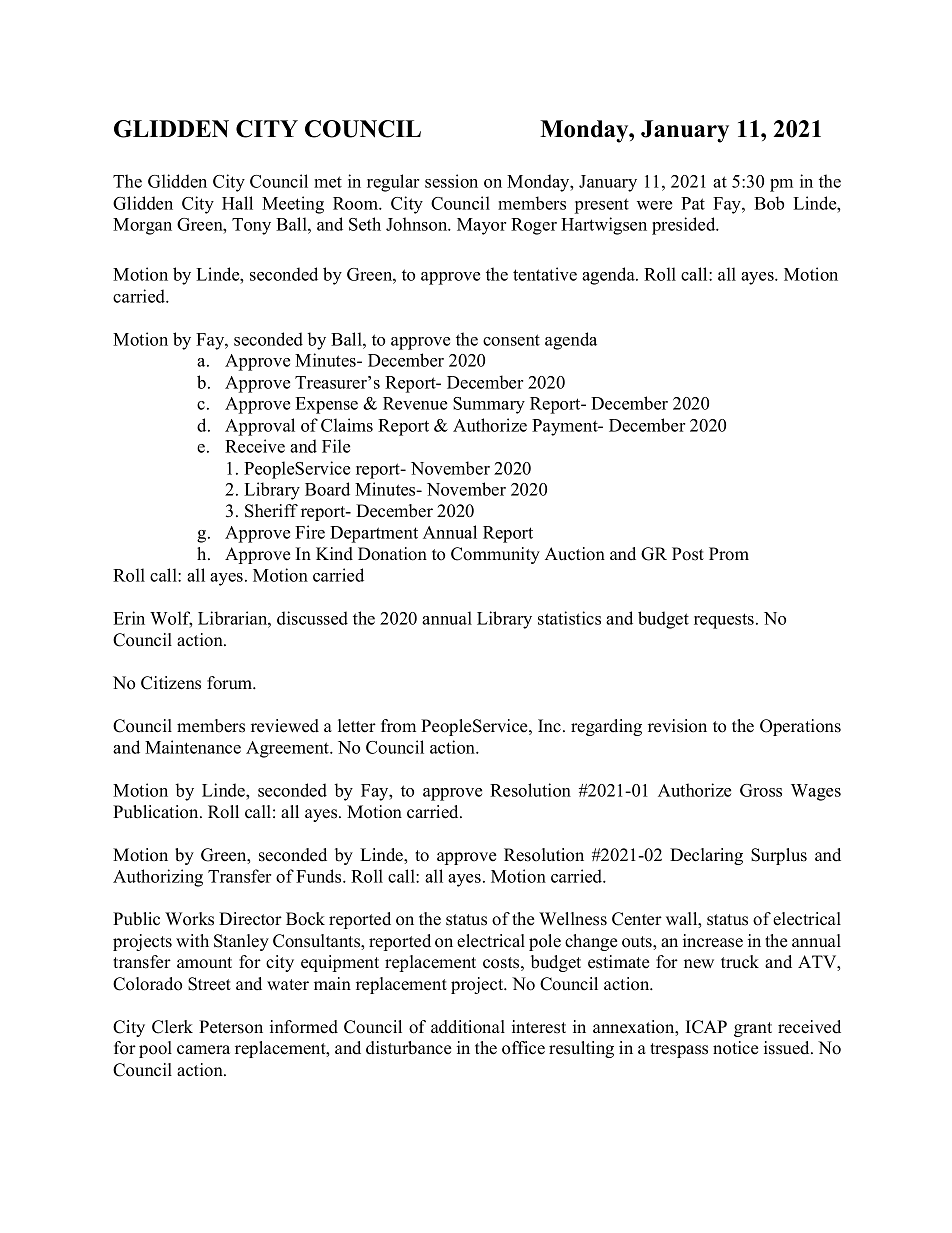  I want to click on additional, so click(468, 1027).
